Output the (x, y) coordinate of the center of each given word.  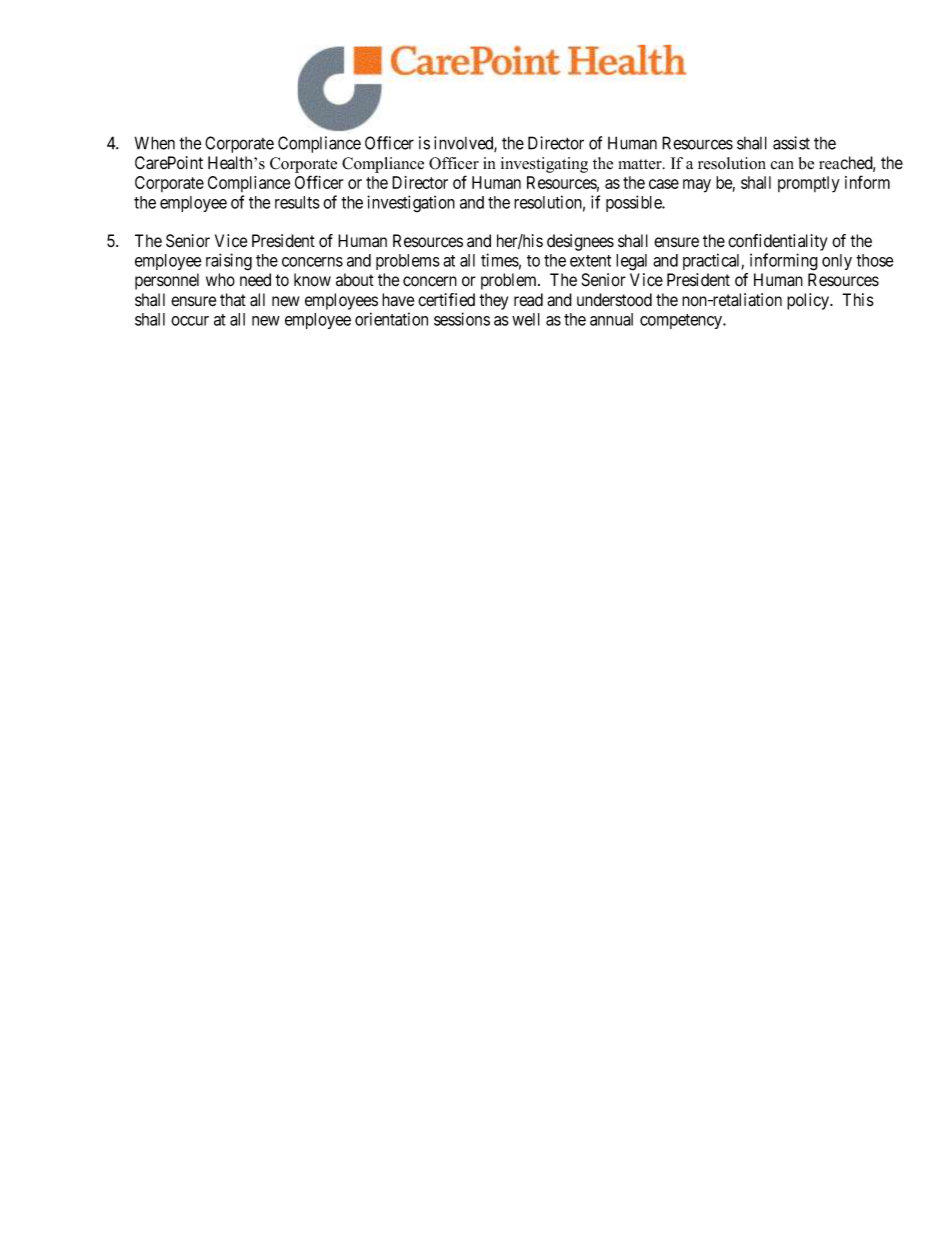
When (155, 143)
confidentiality (777, 242)
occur (190, 321)
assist (791, 143)
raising (229, 262)
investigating (544, 165)
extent (590, 261)
